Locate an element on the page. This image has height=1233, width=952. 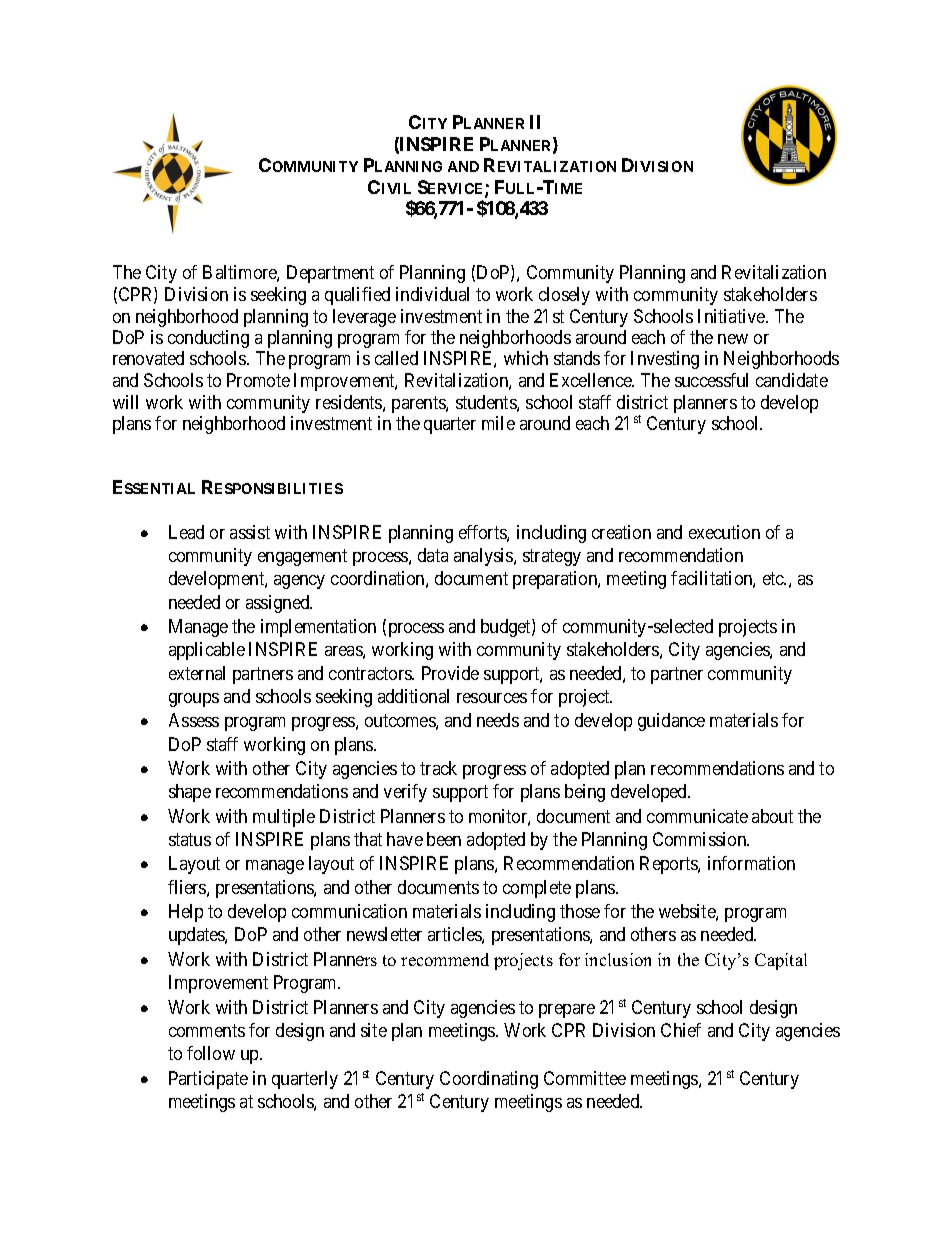
individual is located at coordinates (432, 294).
